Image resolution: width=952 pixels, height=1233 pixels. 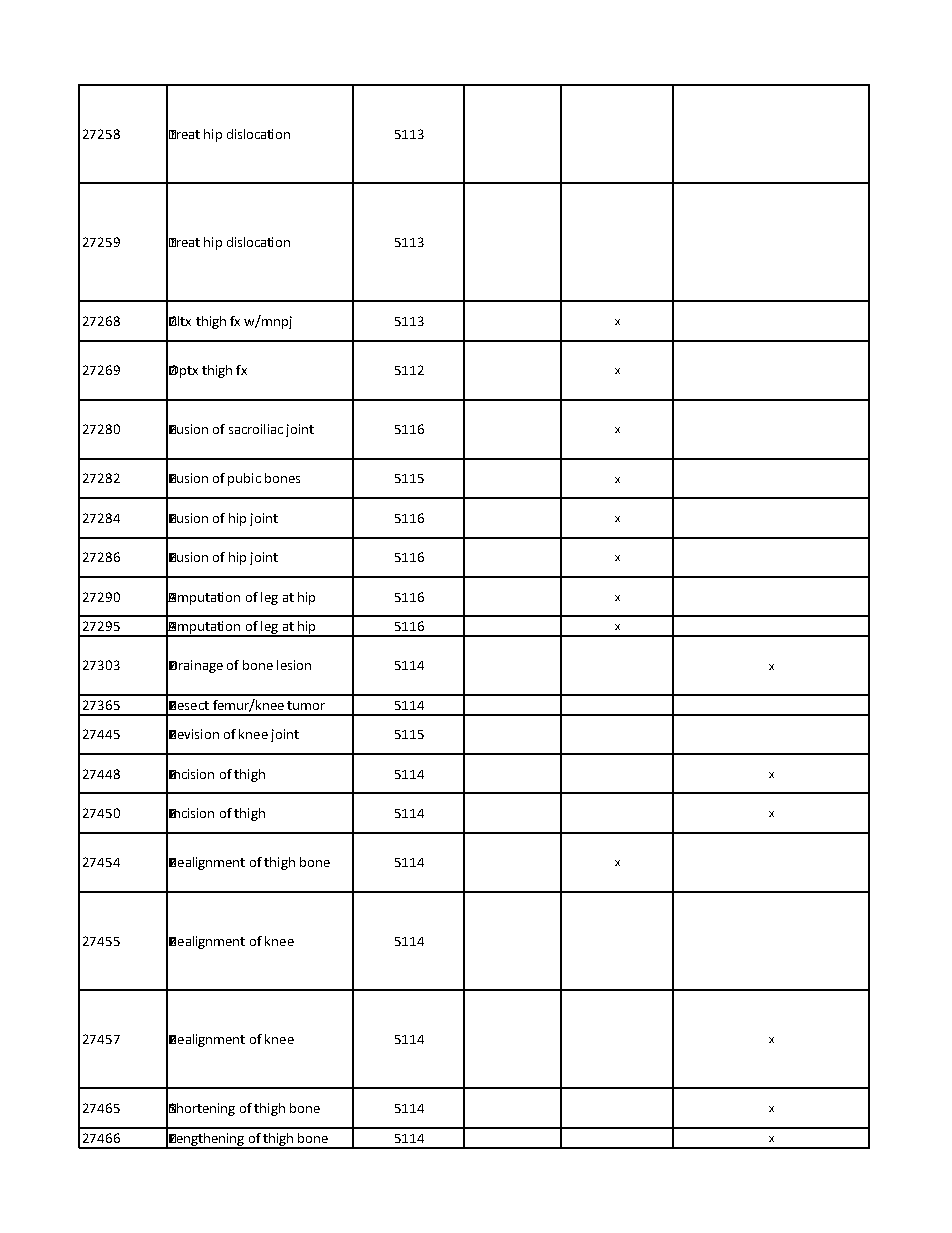 What do you see at coordinates (306, 705) in the document?
I see `tumor` at bounding box center [306, 705].
